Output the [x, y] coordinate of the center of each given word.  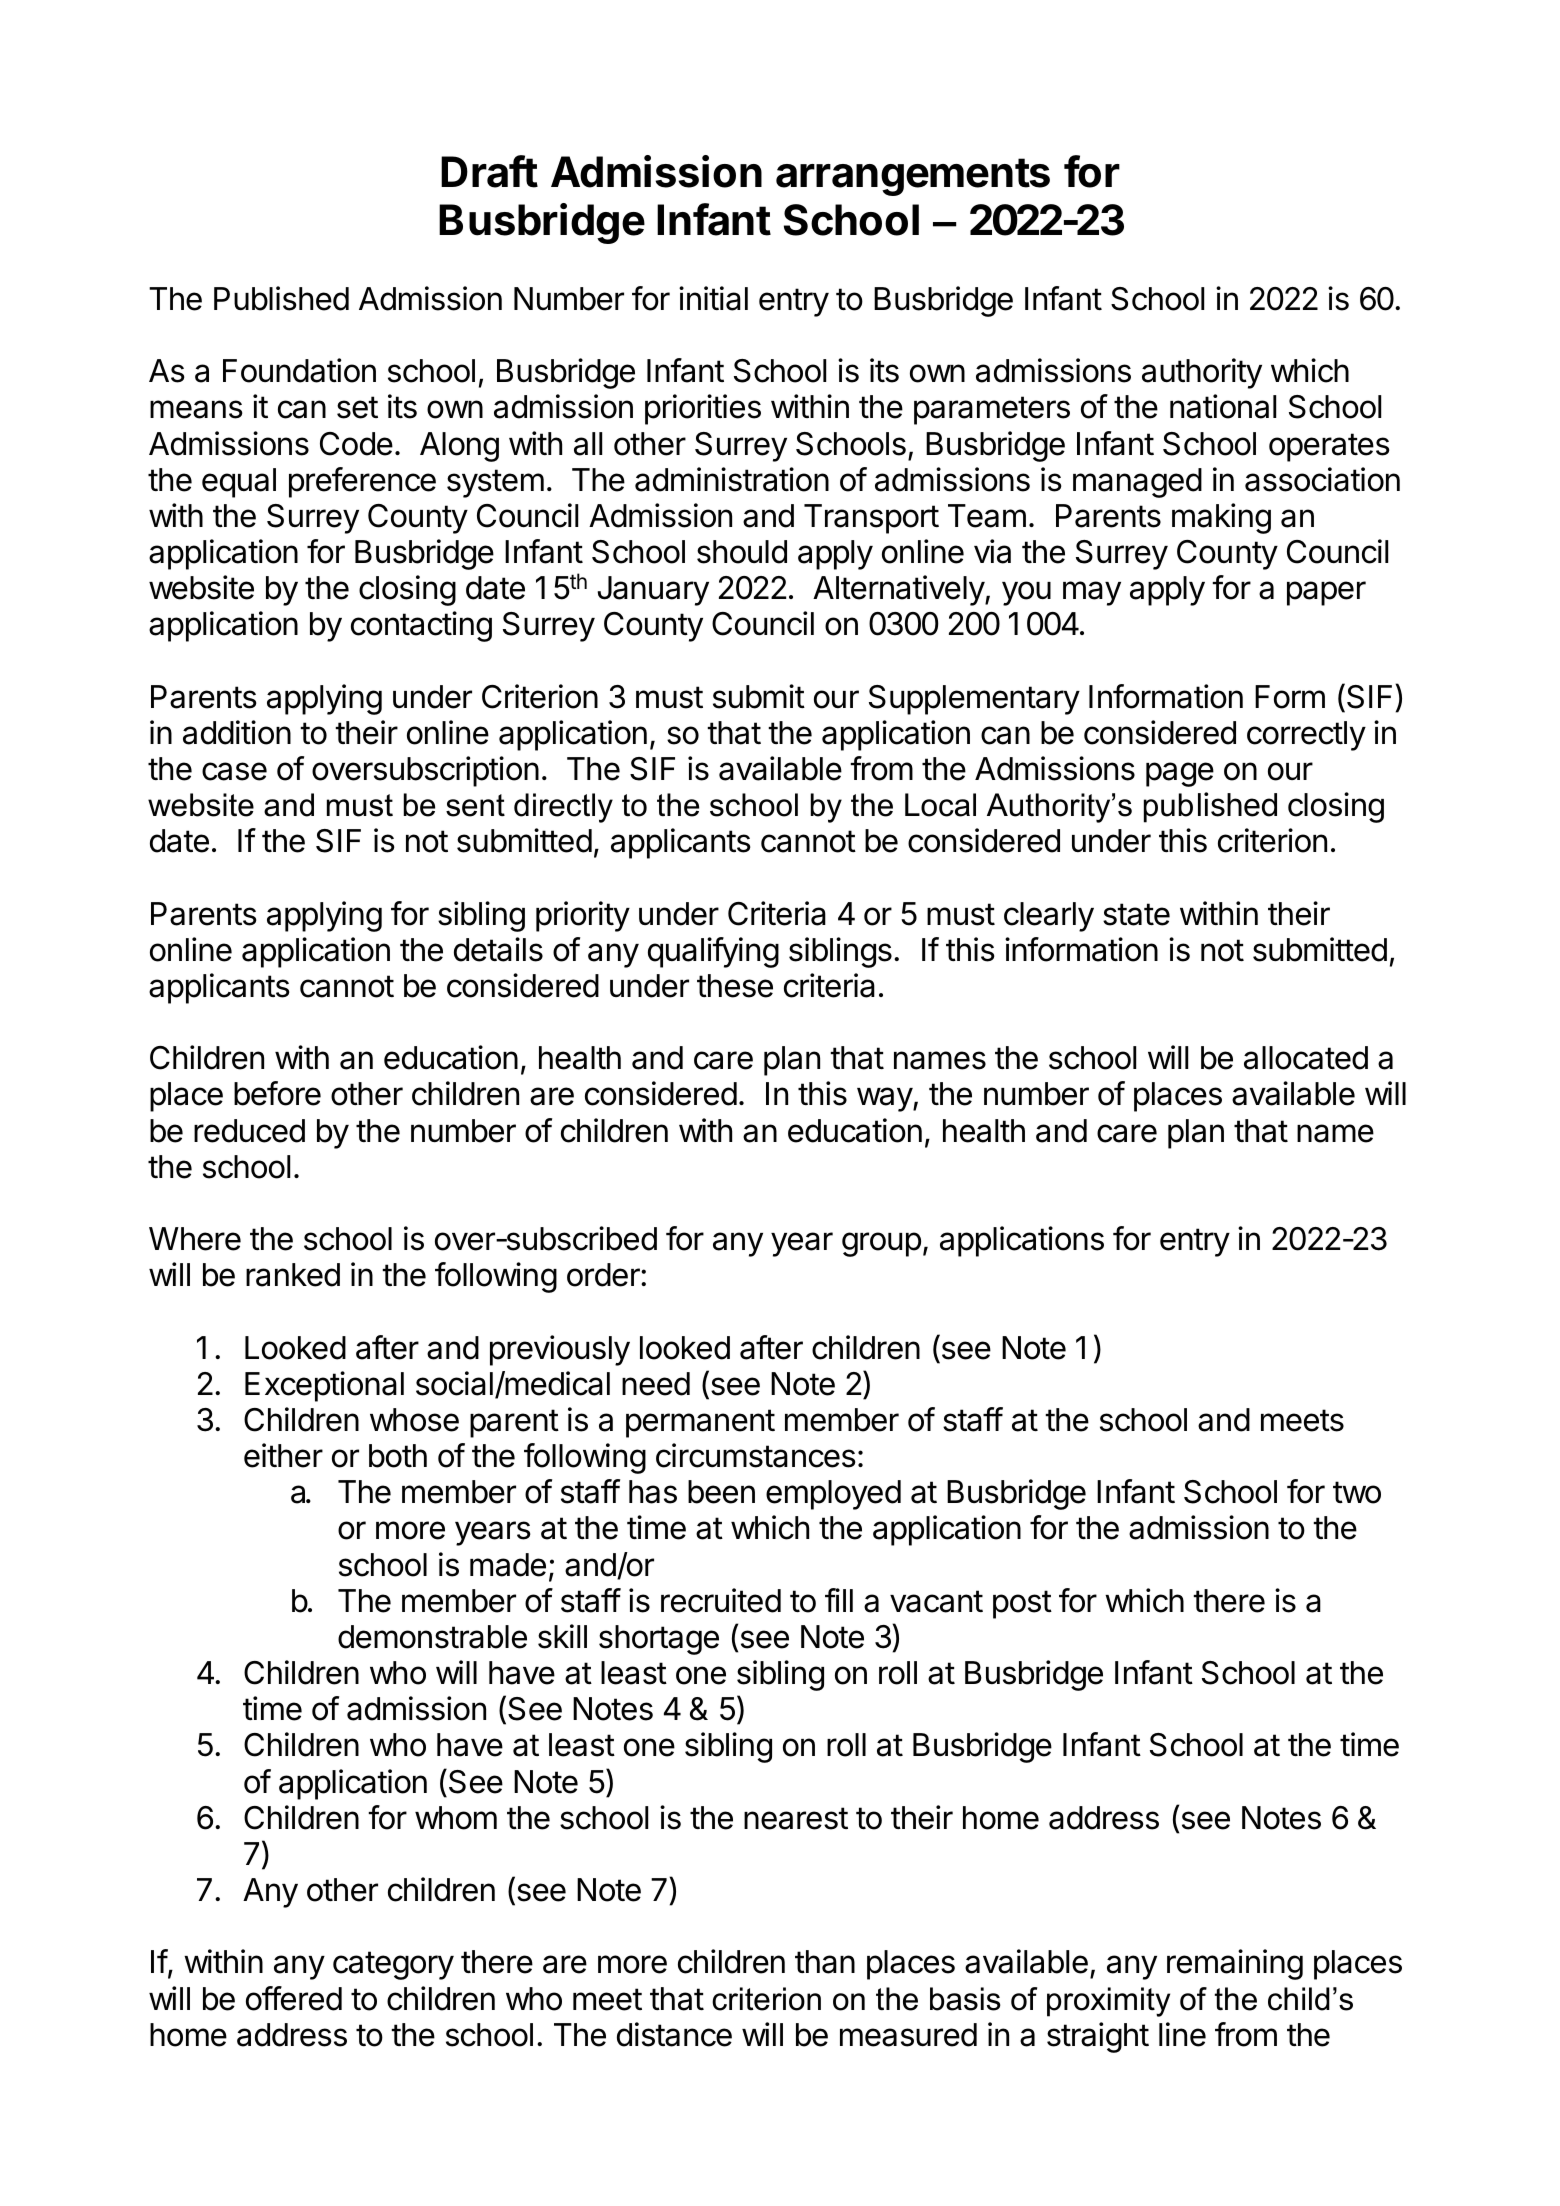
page [1180, 774]
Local [940, 805]
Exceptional [324, 1386]
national [1223, 406]
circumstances [756, 1455]
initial [713, 298]
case [234, 771]
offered [294, 1998]
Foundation [299, 370]
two [1357, 1492]
